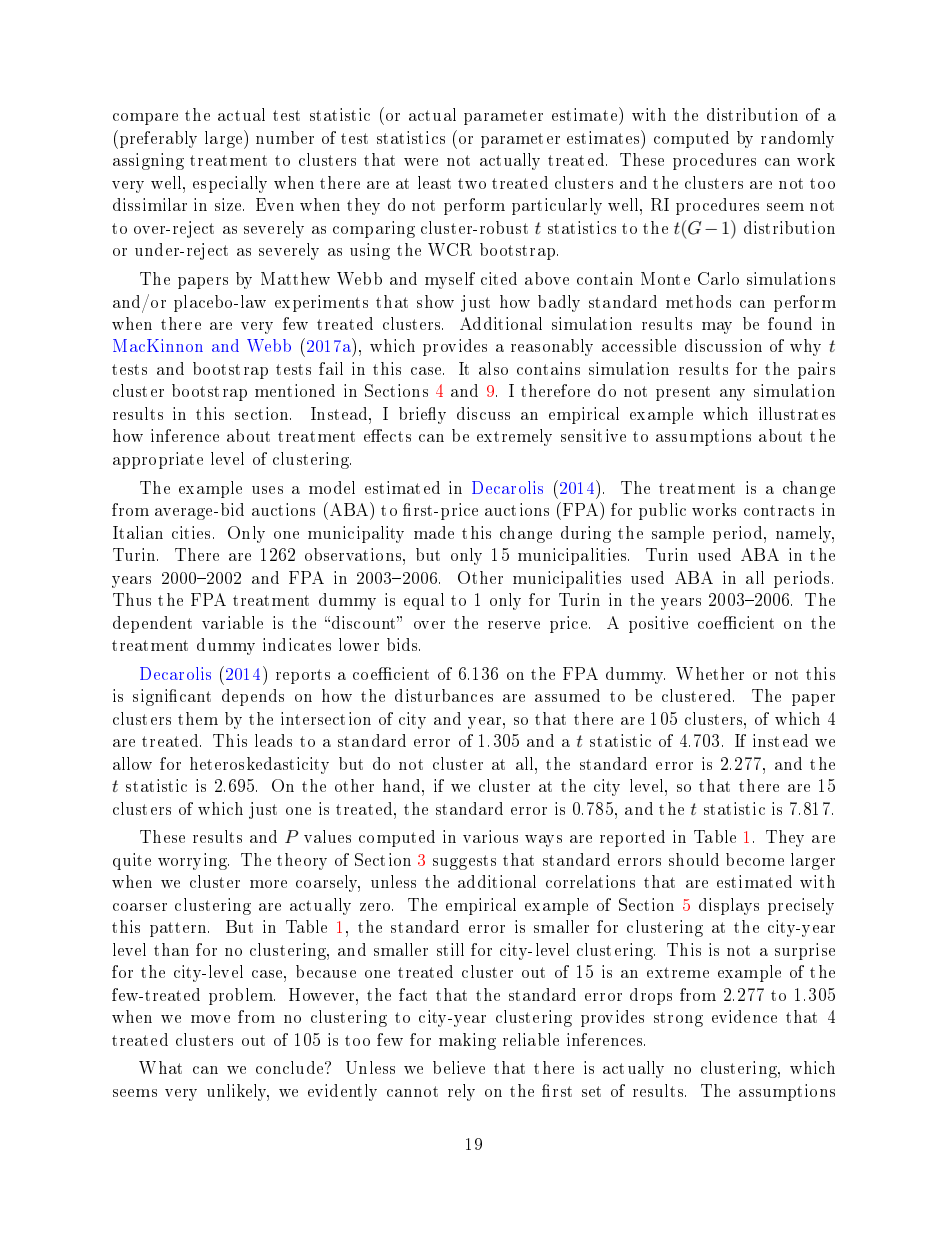 The image size is (952, 1233). What do you see at coordinates (658, 624) in the image?
I see `positive` at bounding box center [658, 624].
